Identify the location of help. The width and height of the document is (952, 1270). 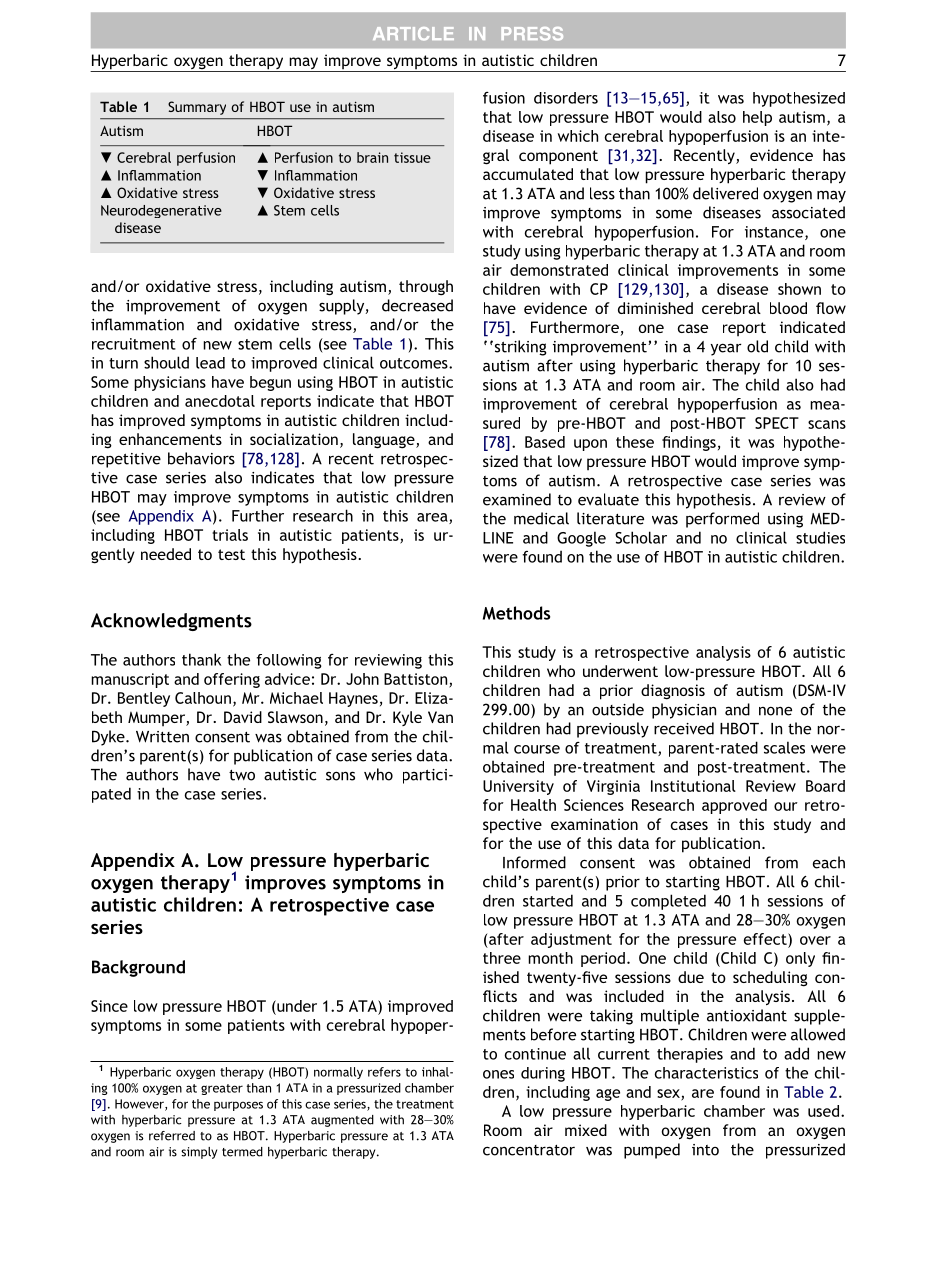
(757, 118).
